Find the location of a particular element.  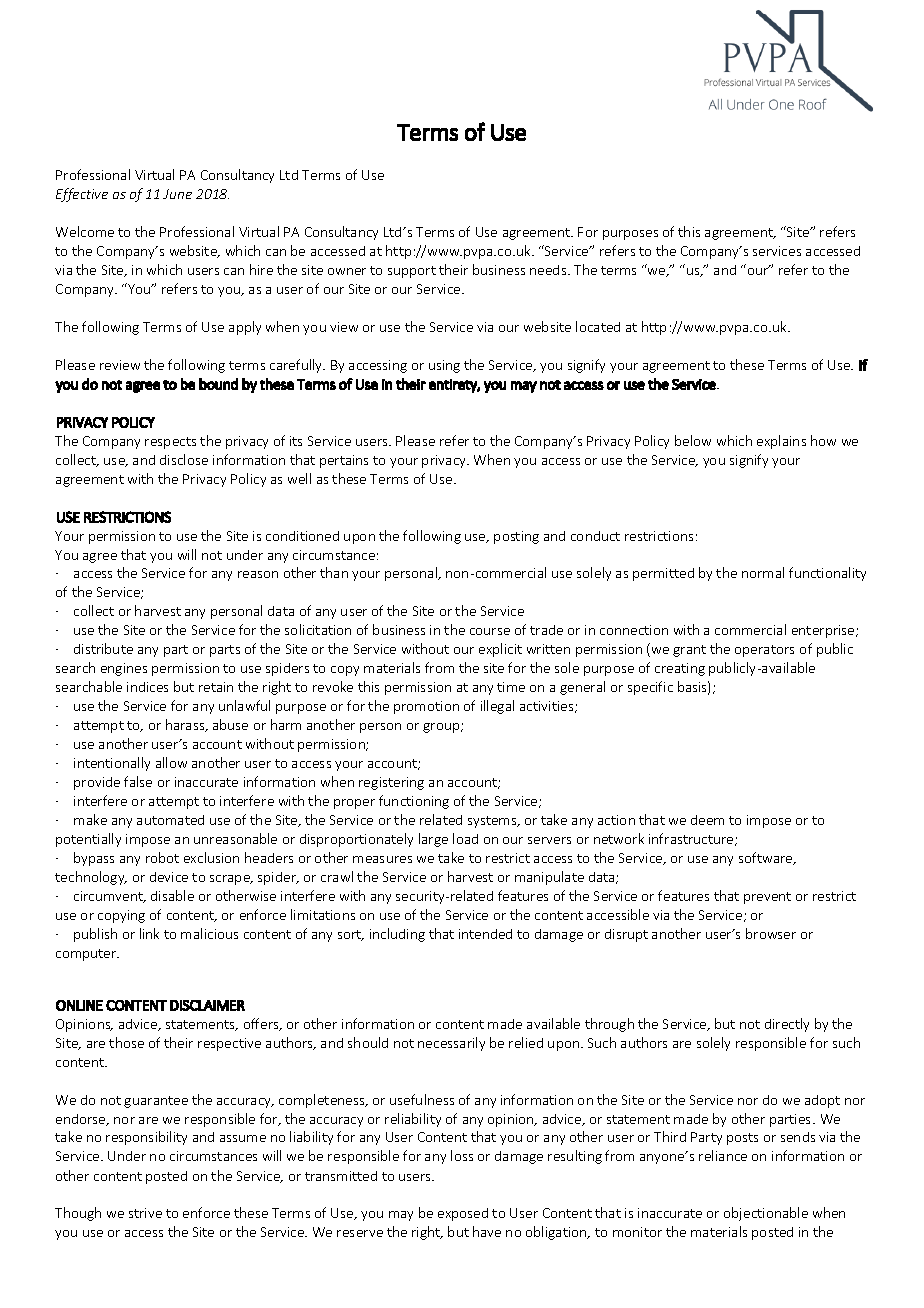

disclose is located at coordinates (184, 459).
